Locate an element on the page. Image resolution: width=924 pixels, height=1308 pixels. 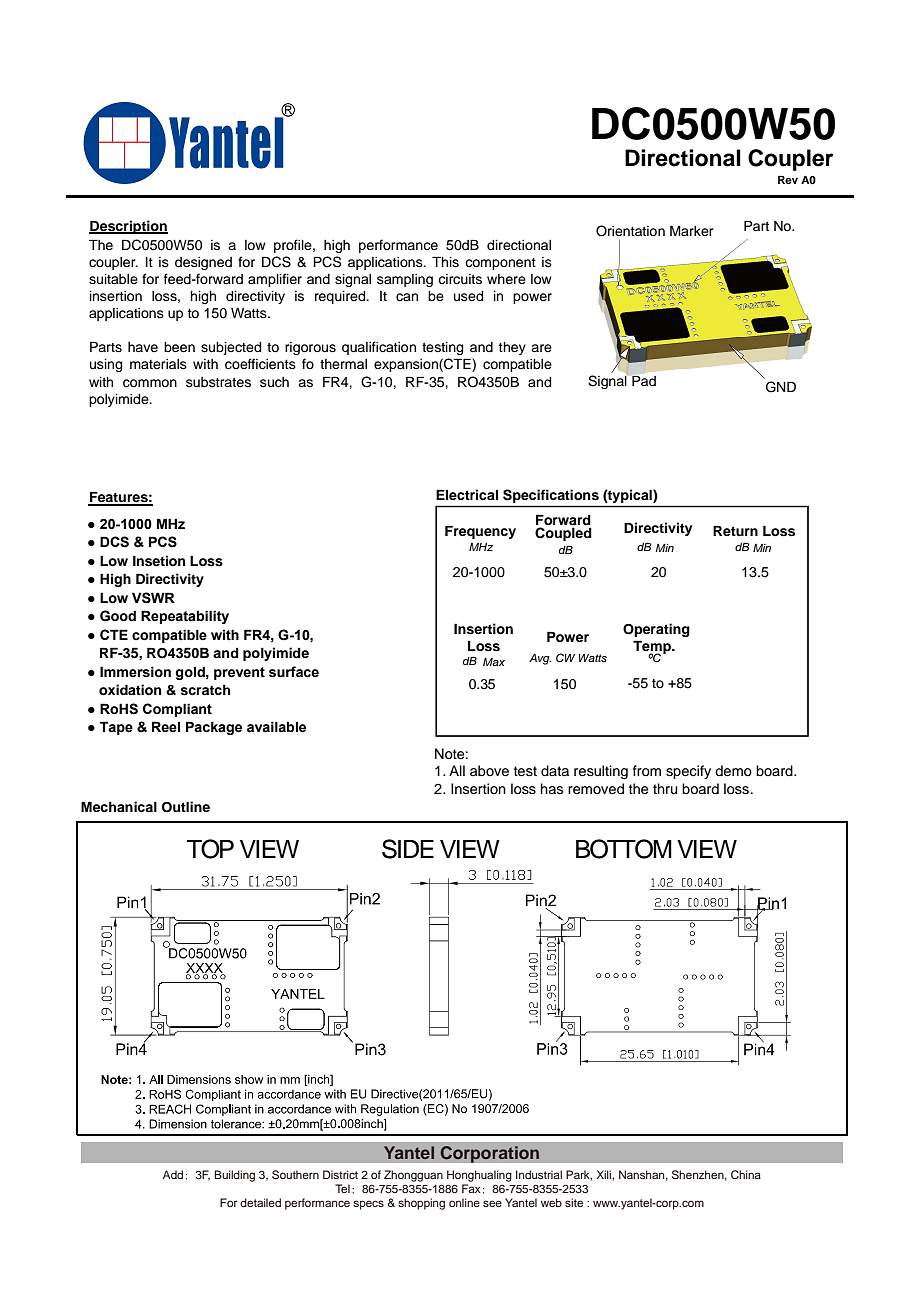
TOP is located at coordinates (210, 849).
